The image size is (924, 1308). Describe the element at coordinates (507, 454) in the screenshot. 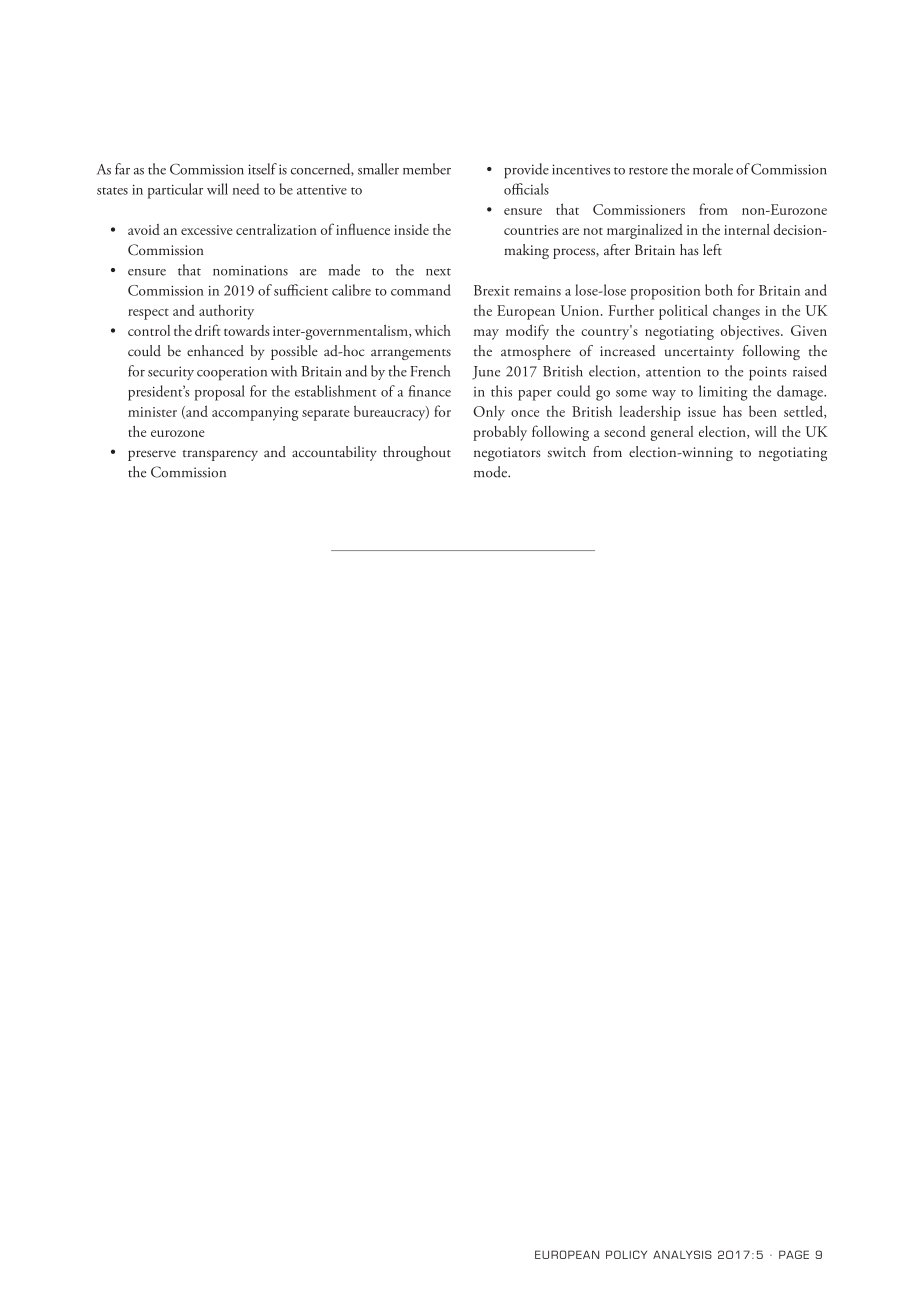

I see `negotiators` at that location.
